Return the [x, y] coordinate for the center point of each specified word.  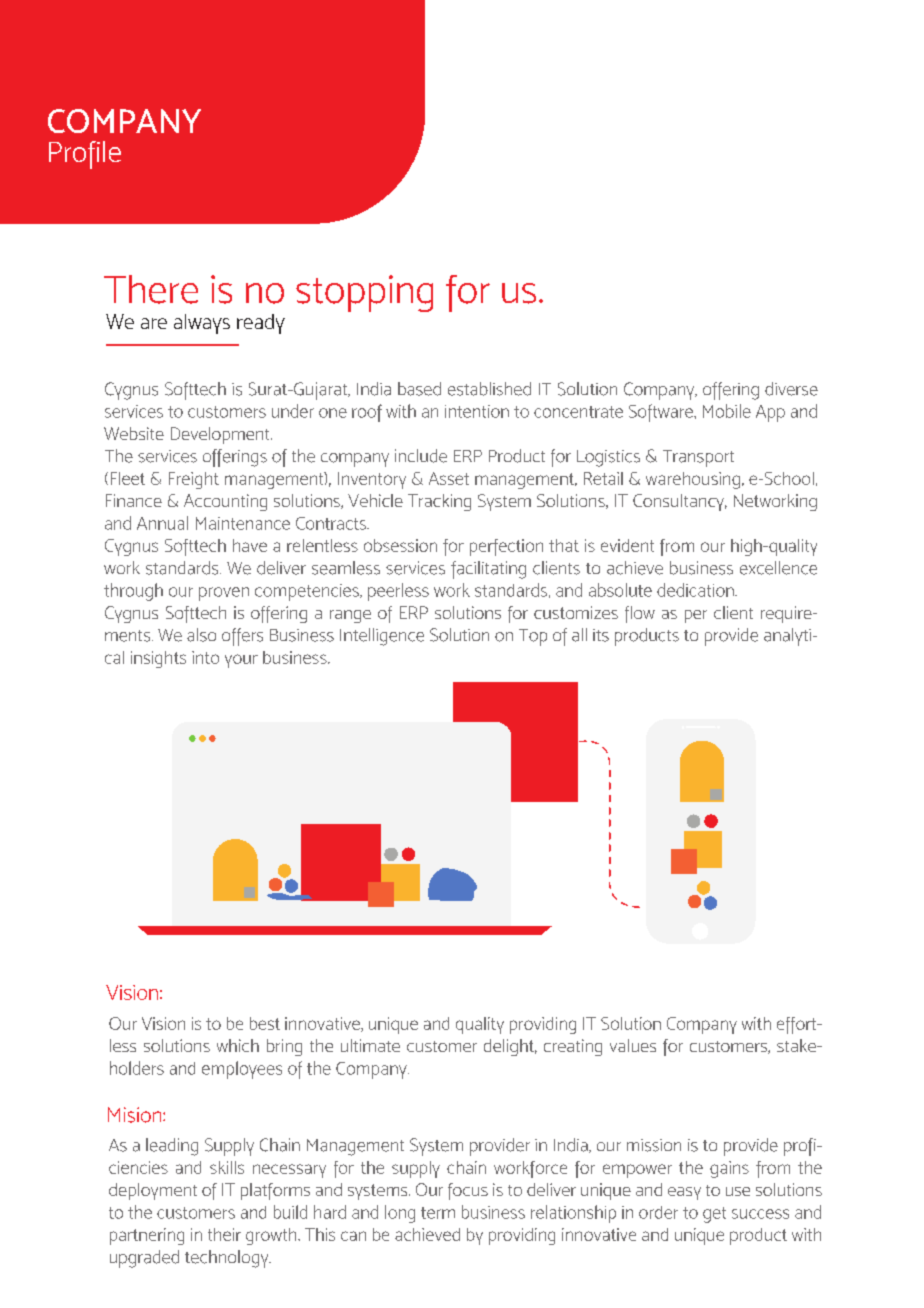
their [224, 1234]
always [202, 324]
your [241, 661]
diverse [791, 389]
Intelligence [382, 637]
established [489, 389]
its [601, 635]
